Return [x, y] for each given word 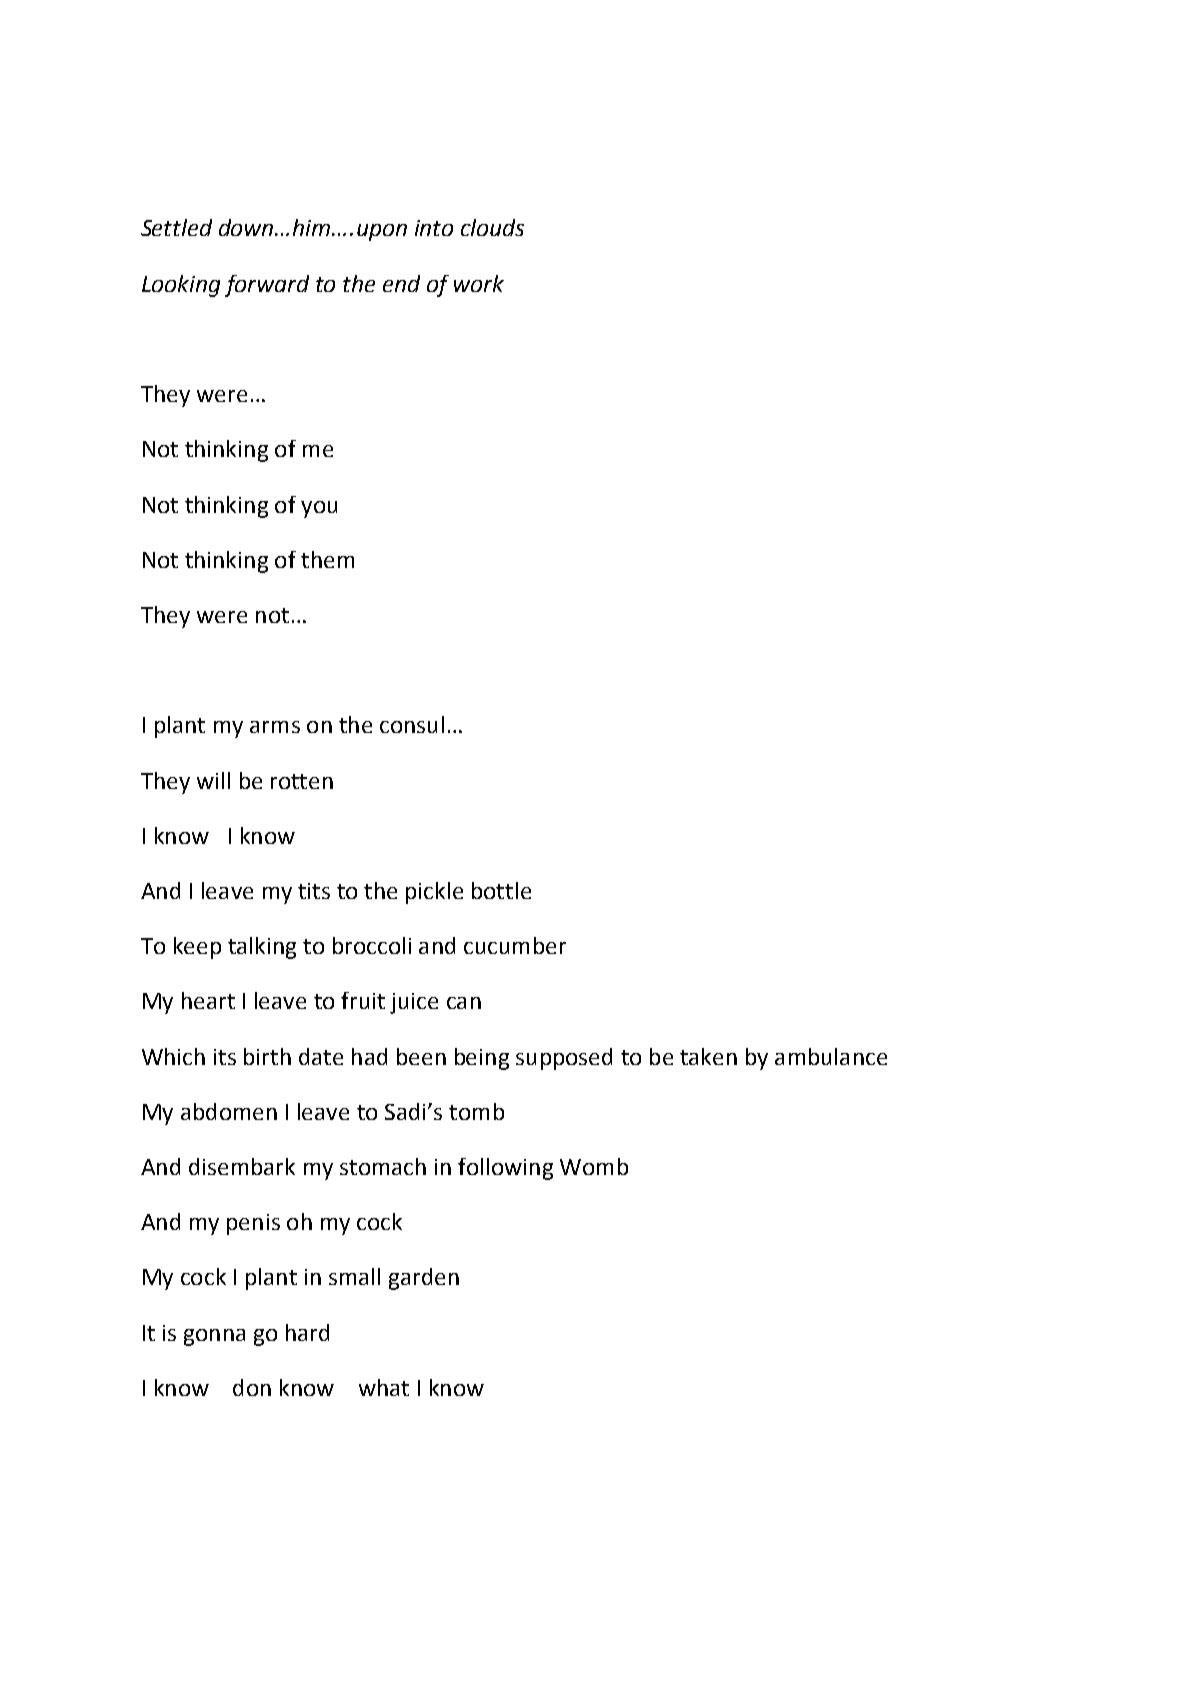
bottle [501, 890]
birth [267, 1056]
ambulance [831, 1056]
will [213, 780]
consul [412, 724]
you [319, 509]
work [479, 283]
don [252, 1387]
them [327, 559]
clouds [492, 227]
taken [708, 1056]
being [482, 1059]
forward [267, 286]
